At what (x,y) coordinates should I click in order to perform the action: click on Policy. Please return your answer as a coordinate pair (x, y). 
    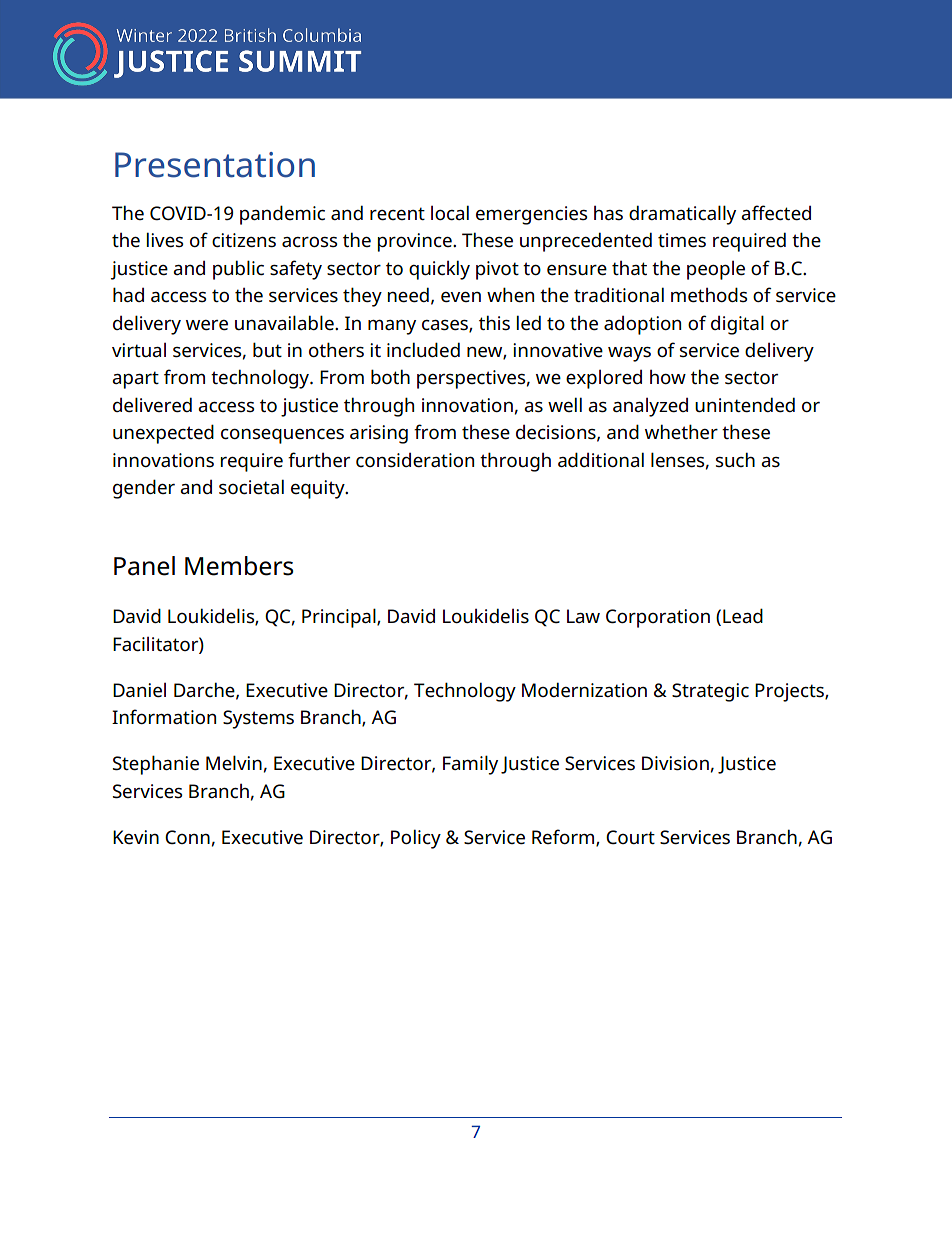
    Looking at the image, I should click on (416, 839).
